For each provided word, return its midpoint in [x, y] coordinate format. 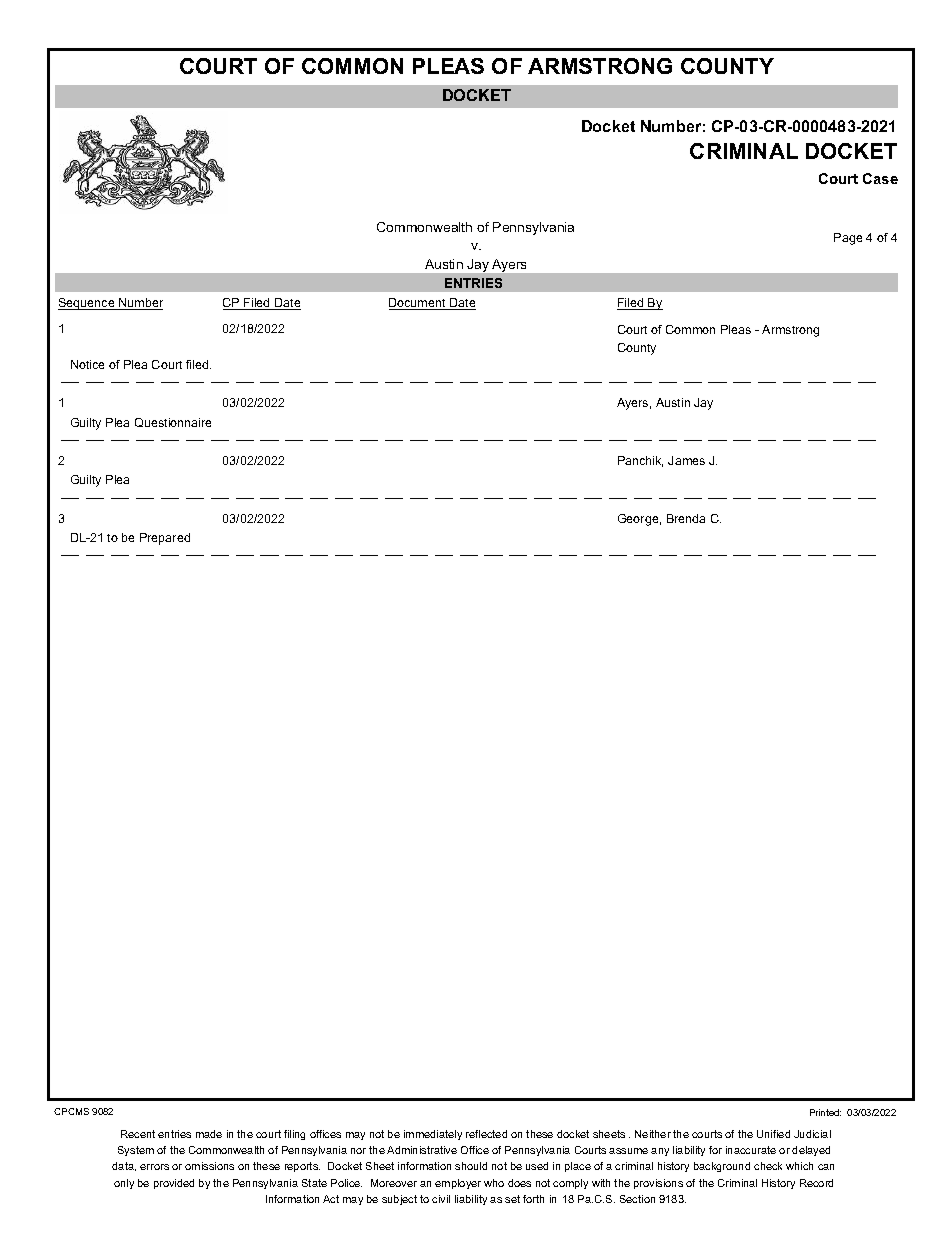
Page [848, 239]
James [686, 460]
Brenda [686, 518]
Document [418, 304]
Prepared [165, 539]
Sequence [87, 304]
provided [174, 1184]
